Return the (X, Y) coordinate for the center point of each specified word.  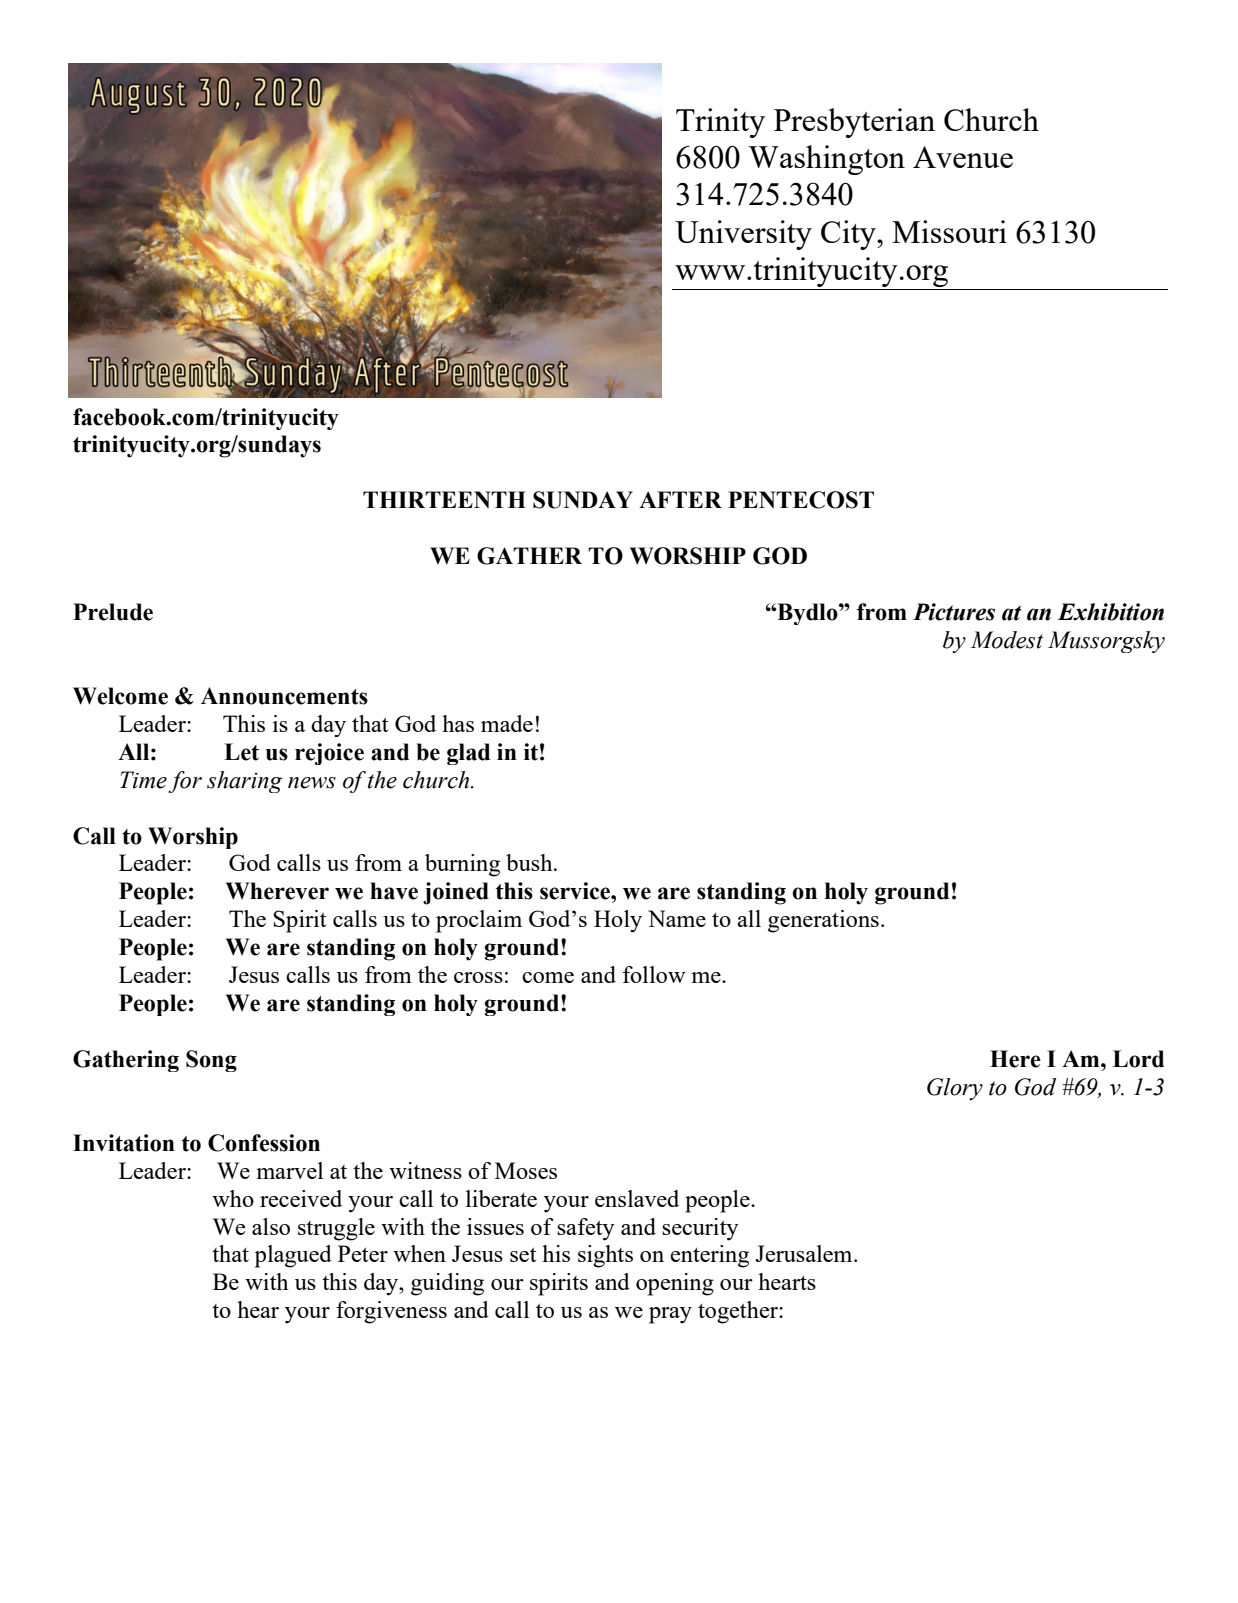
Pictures (954, 612)
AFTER (680, 499)
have (394, 891)
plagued (293, 1256)
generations (823, 921)
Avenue (963, 157)
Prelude (113, 612)
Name (677, 918)
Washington (826, 160)
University (743, 235)
